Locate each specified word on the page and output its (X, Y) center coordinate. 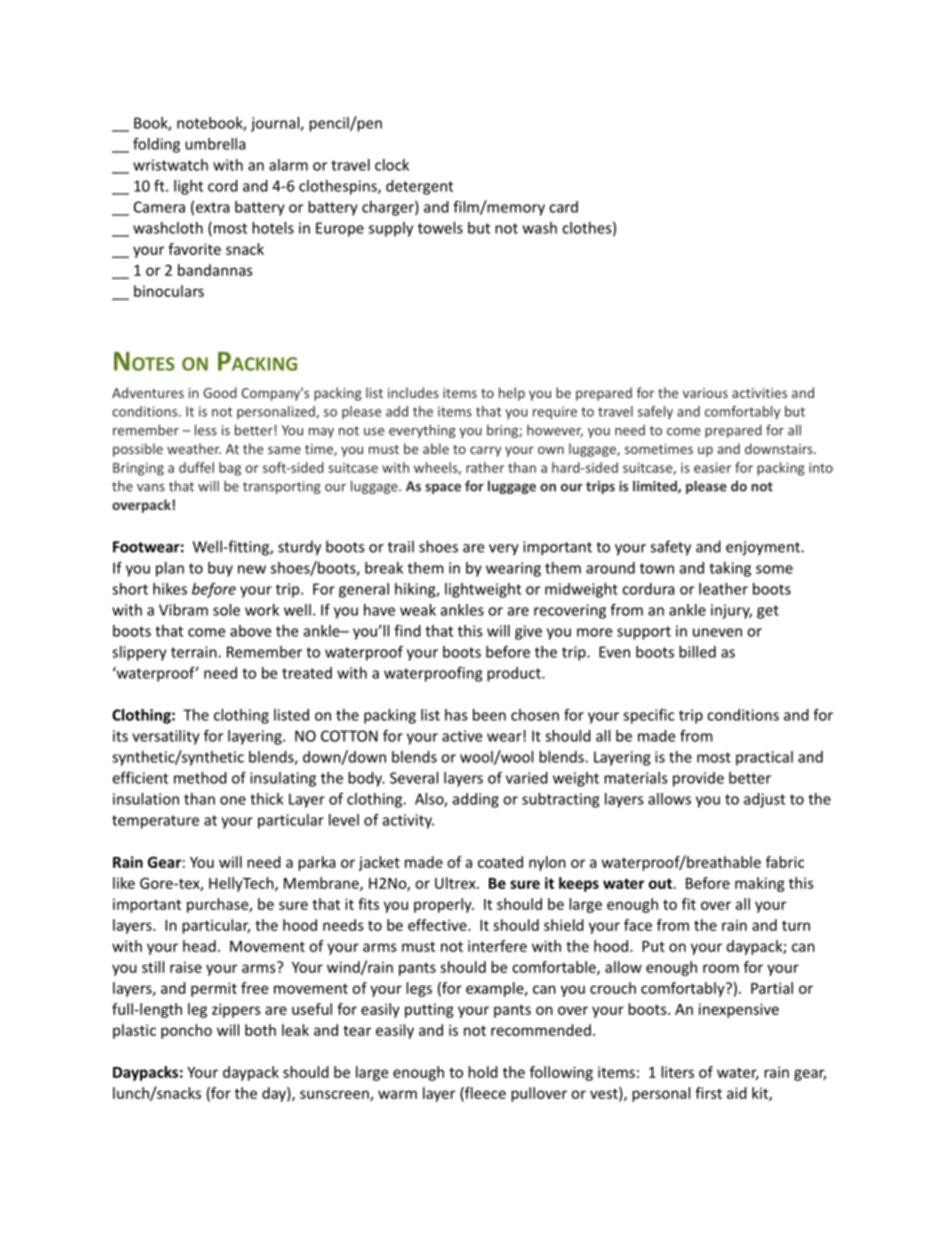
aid (737, 1093)
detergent (419, 187)
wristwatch (170, 165)
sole (226, 610)
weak (418, 610)
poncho (186, 1031)
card (563, 207)
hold (483, 1072)
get (768, 612)
